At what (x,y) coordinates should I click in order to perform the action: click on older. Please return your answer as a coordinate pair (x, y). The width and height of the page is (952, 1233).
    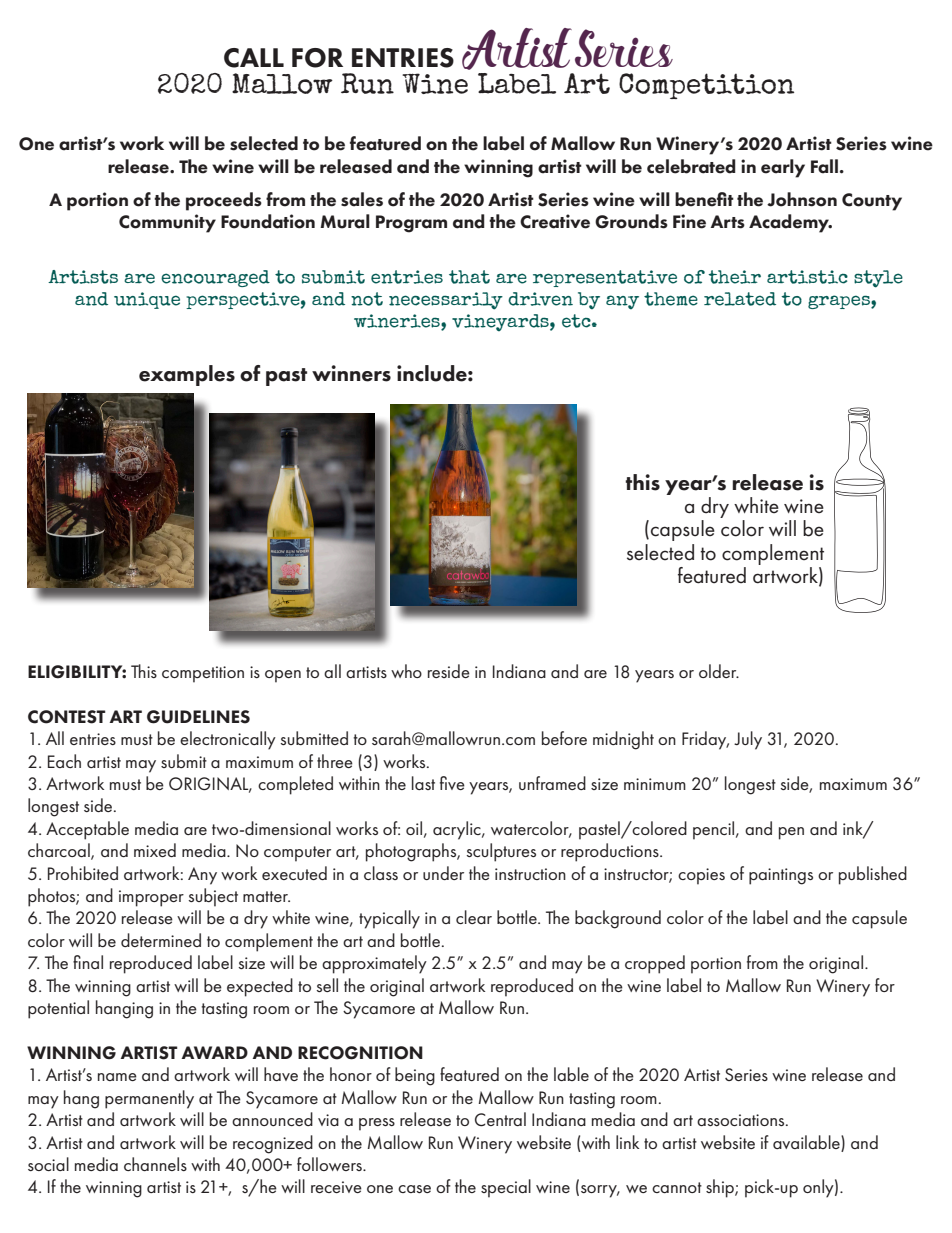
    Looking at the image, I should click on (719, 671).
